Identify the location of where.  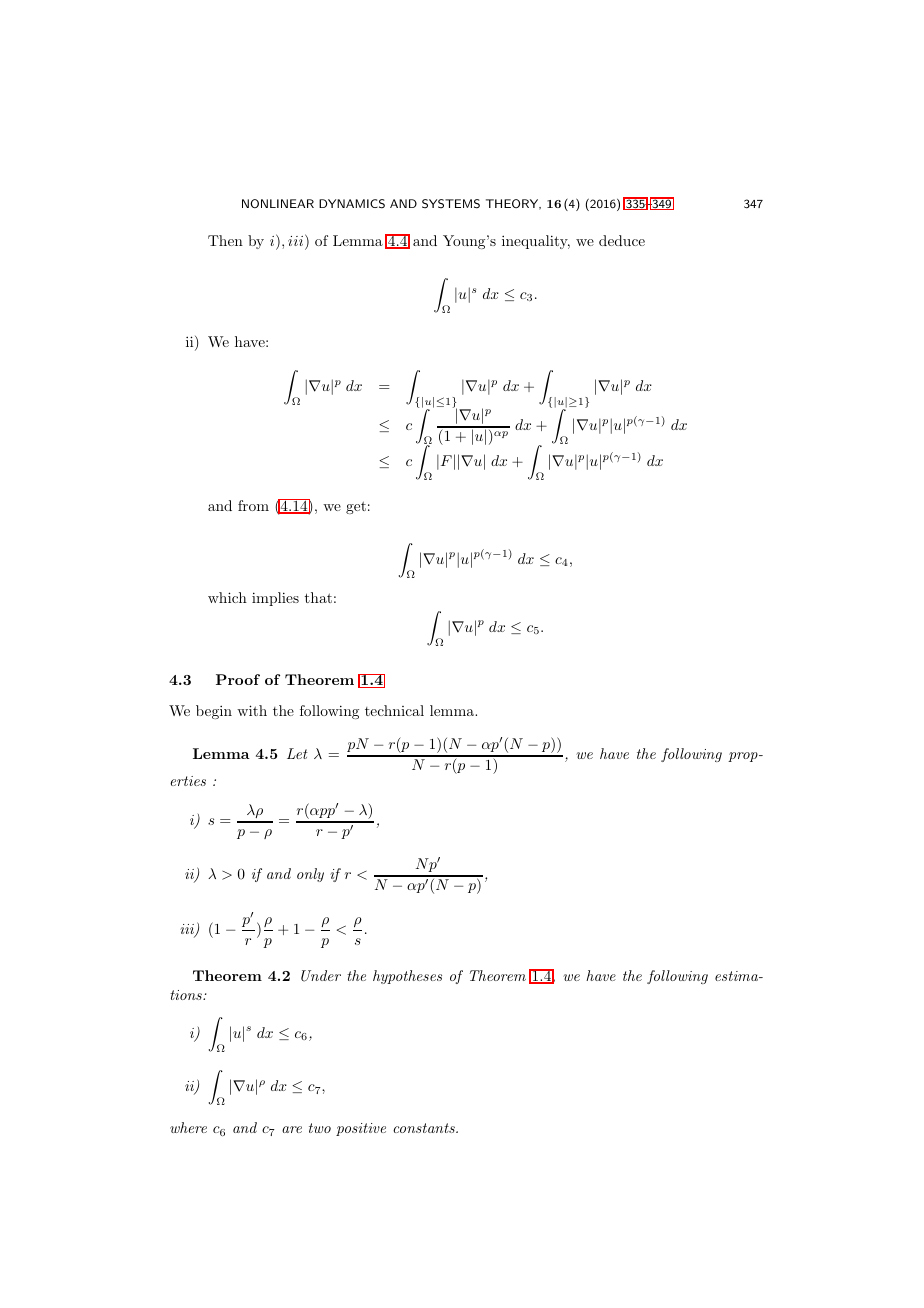
(188, 1127).
